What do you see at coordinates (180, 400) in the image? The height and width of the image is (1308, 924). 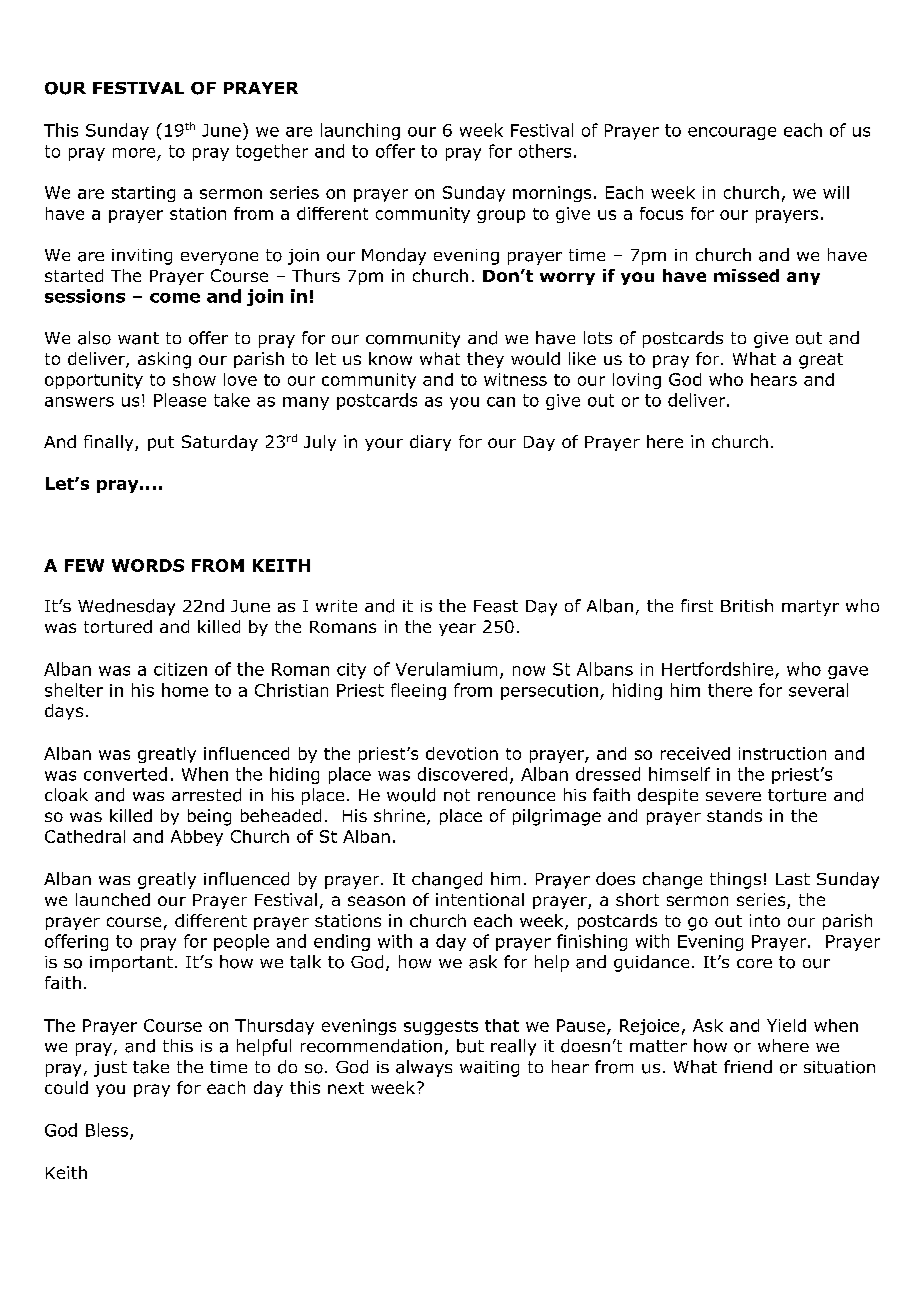 I see `Please` at bounding box center [180, 400].
